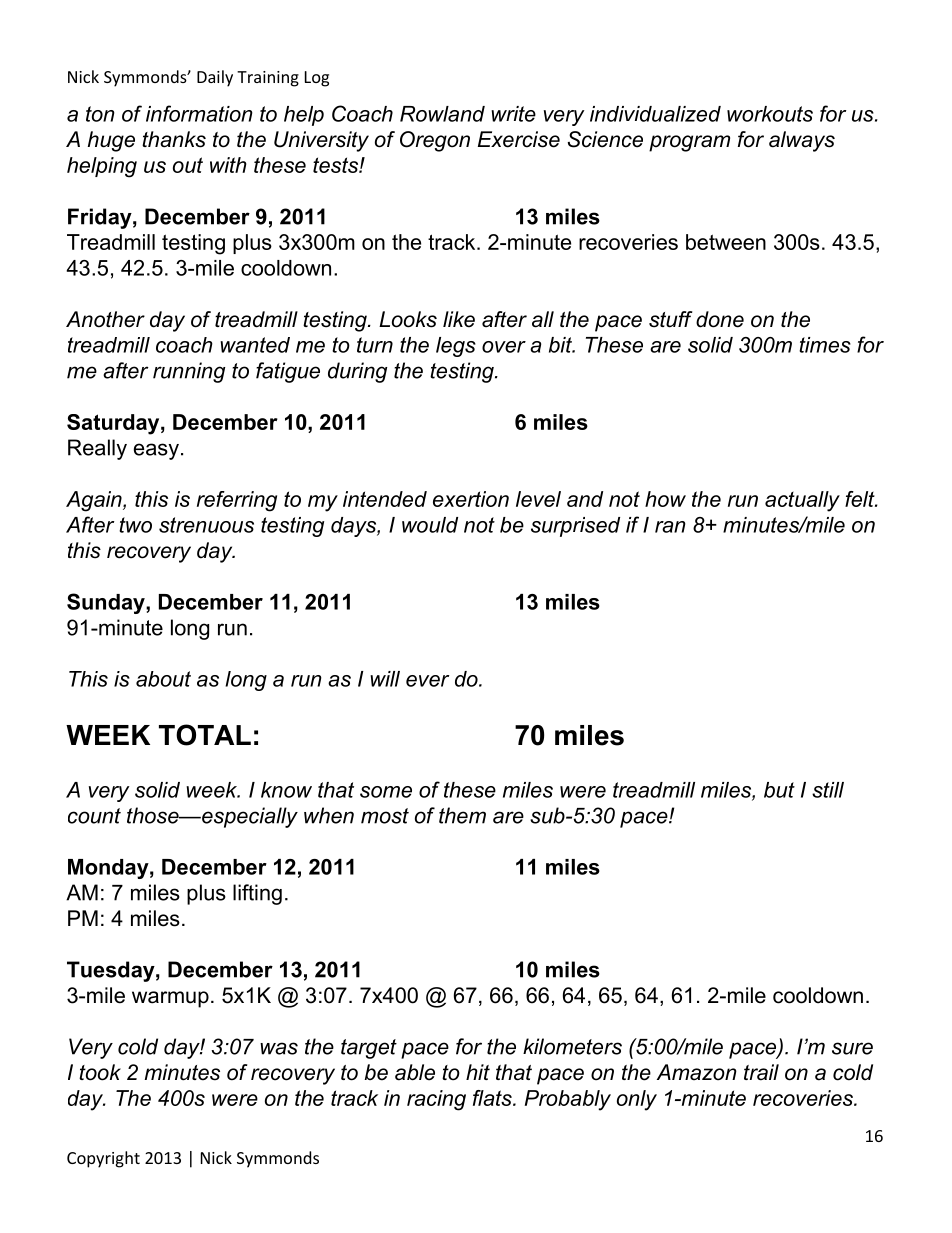 The image size is (952, 1233). What do you see at coordinates (462, 815) in the image?
I see `them` at bounding box center [462, 815].
